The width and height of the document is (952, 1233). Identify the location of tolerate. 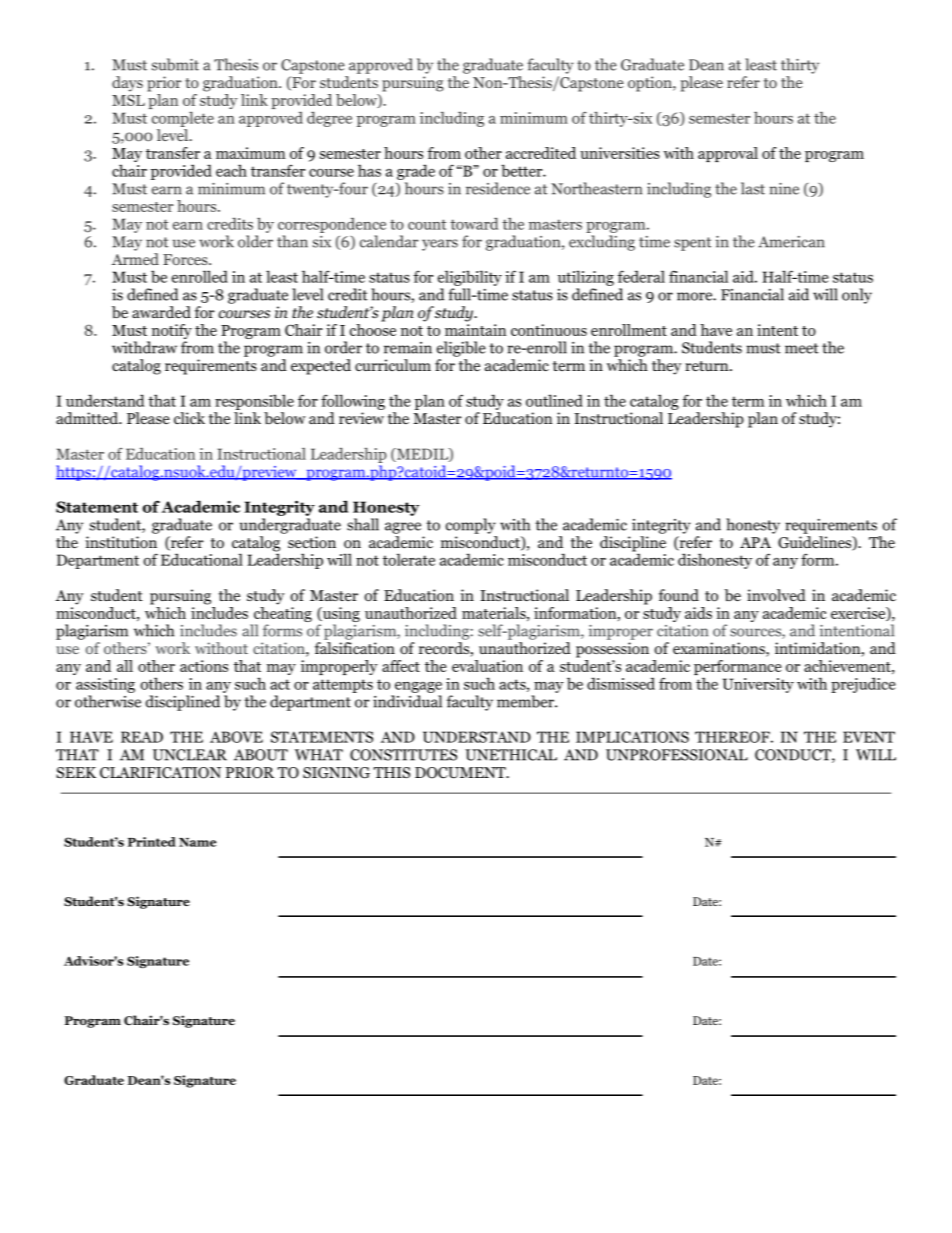
(409, 559).
